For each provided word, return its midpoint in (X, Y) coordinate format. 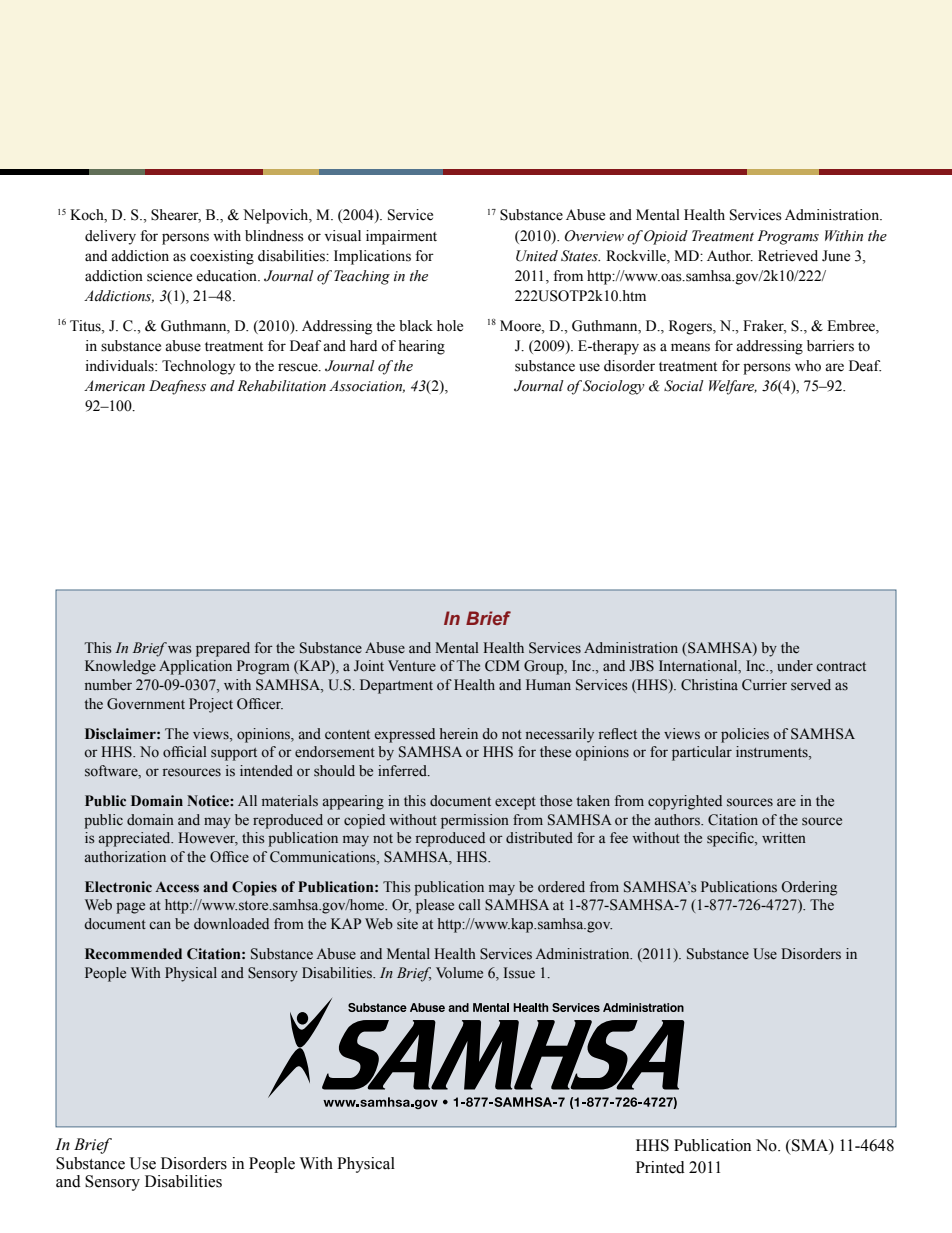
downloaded (231, 924)
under (795, 665)
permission (475, 821)
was (180, 649)
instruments (773, 753)
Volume (459, 973)
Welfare (733, 387)
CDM (502, 666)
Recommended (133, 954)
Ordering (809, 888)
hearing (421, 347)
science (169, 276)
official (185, 752)
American (114, 386)
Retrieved (788, 256)
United (537, 256)
